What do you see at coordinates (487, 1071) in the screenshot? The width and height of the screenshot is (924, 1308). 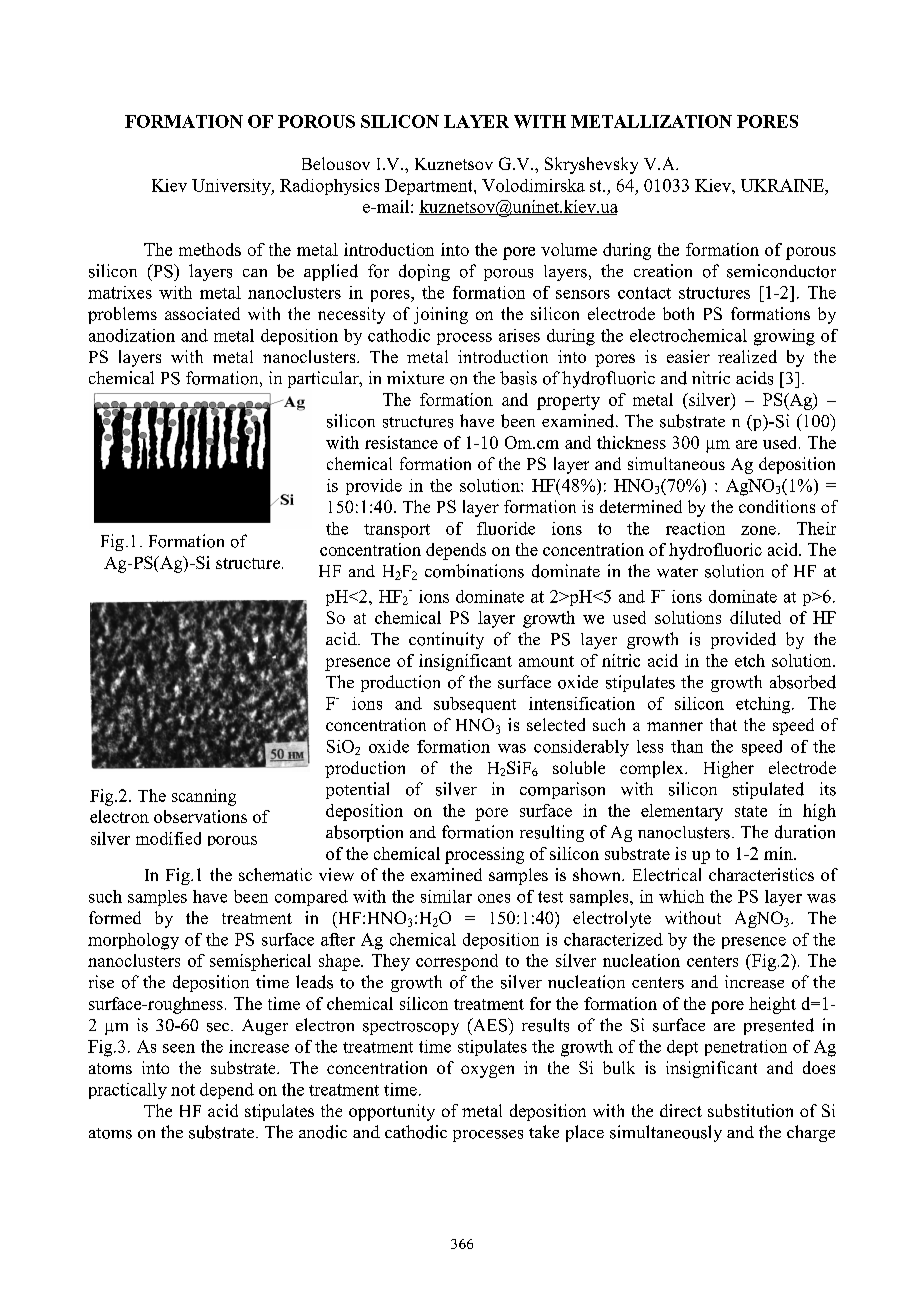 I see `oxygen` at bounding box center [487, 1071].
